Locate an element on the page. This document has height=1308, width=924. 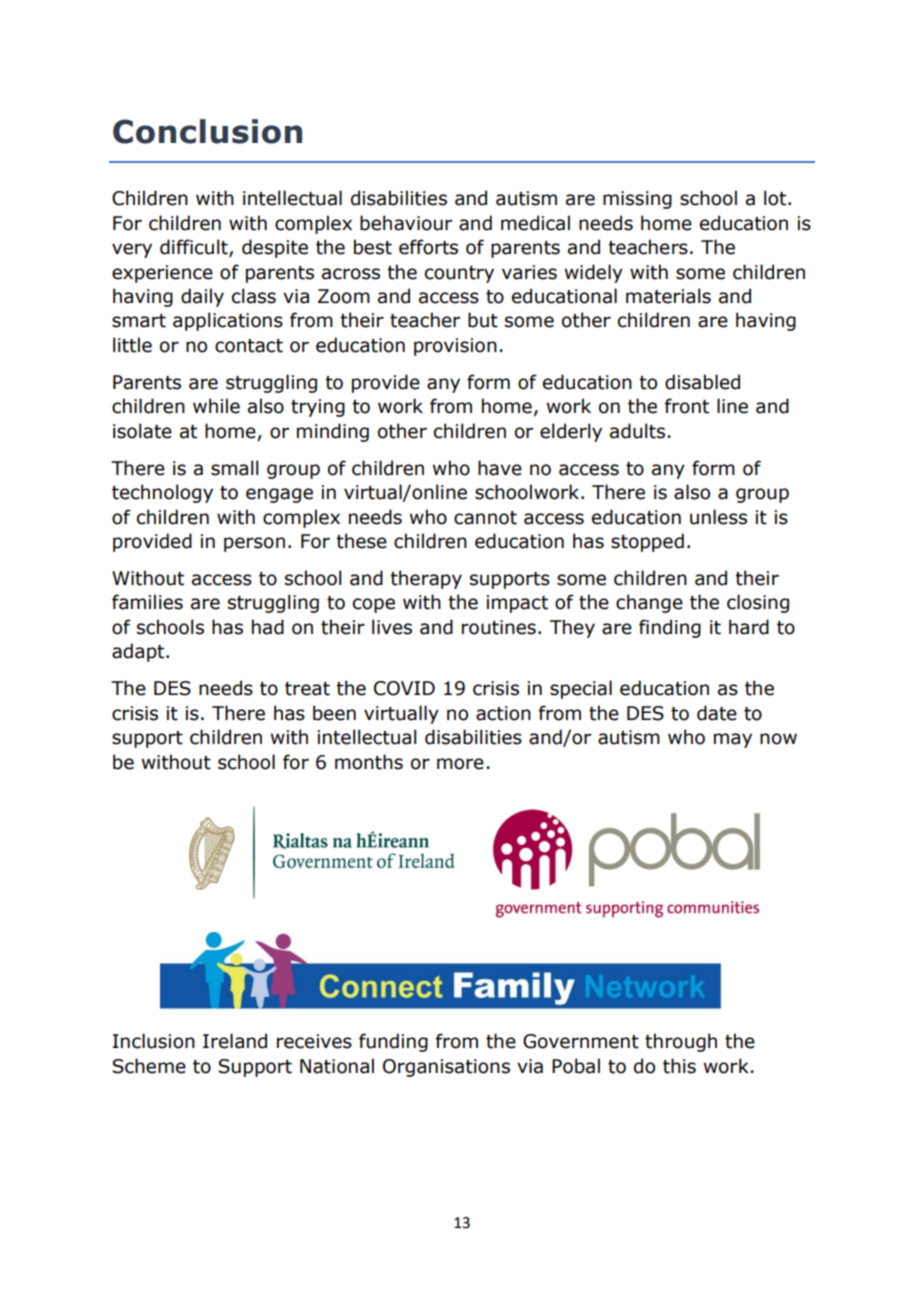
therapy is located at coordinates (426, 579).
